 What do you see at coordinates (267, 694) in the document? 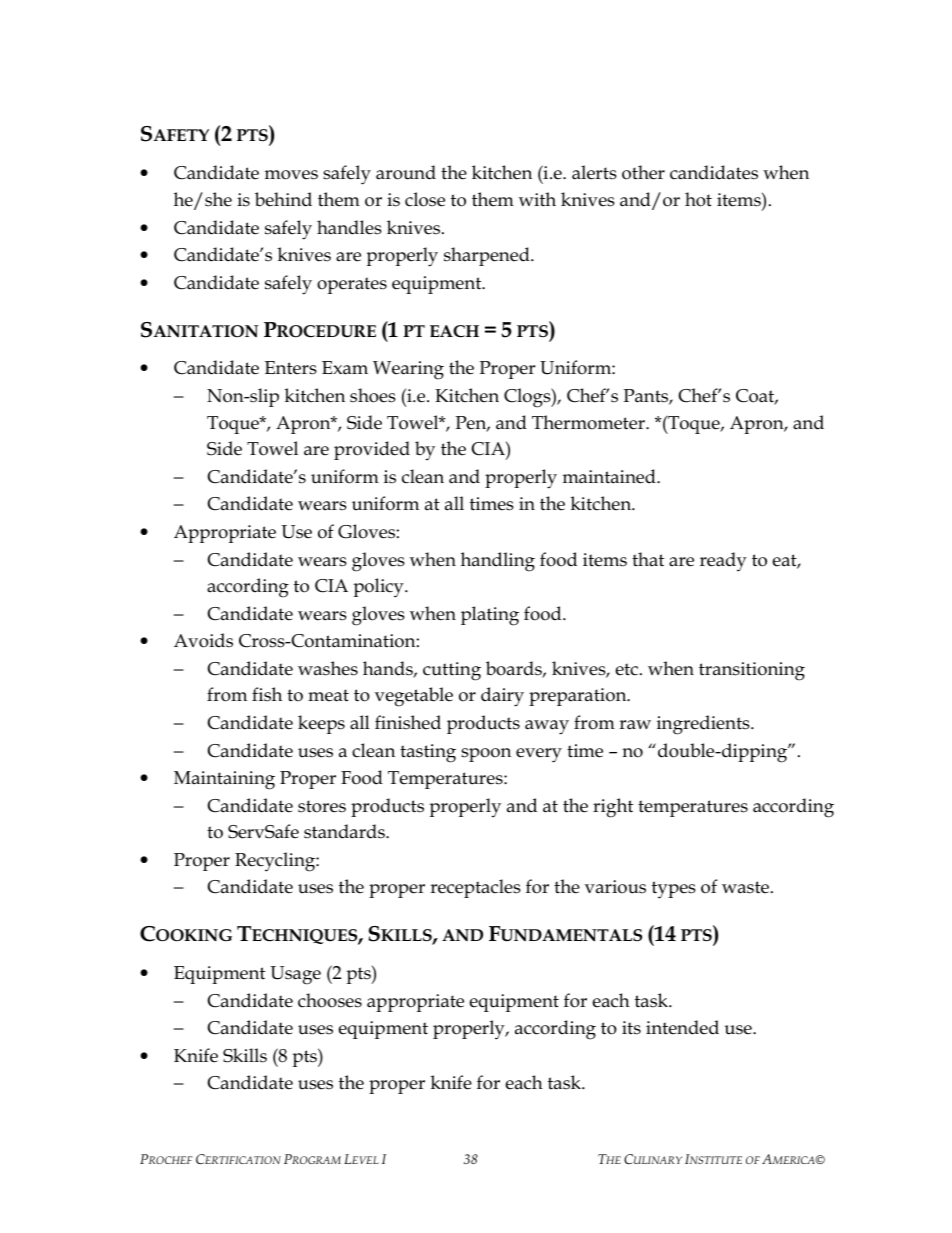
I see `fish` at bounding box center [267, 694].
